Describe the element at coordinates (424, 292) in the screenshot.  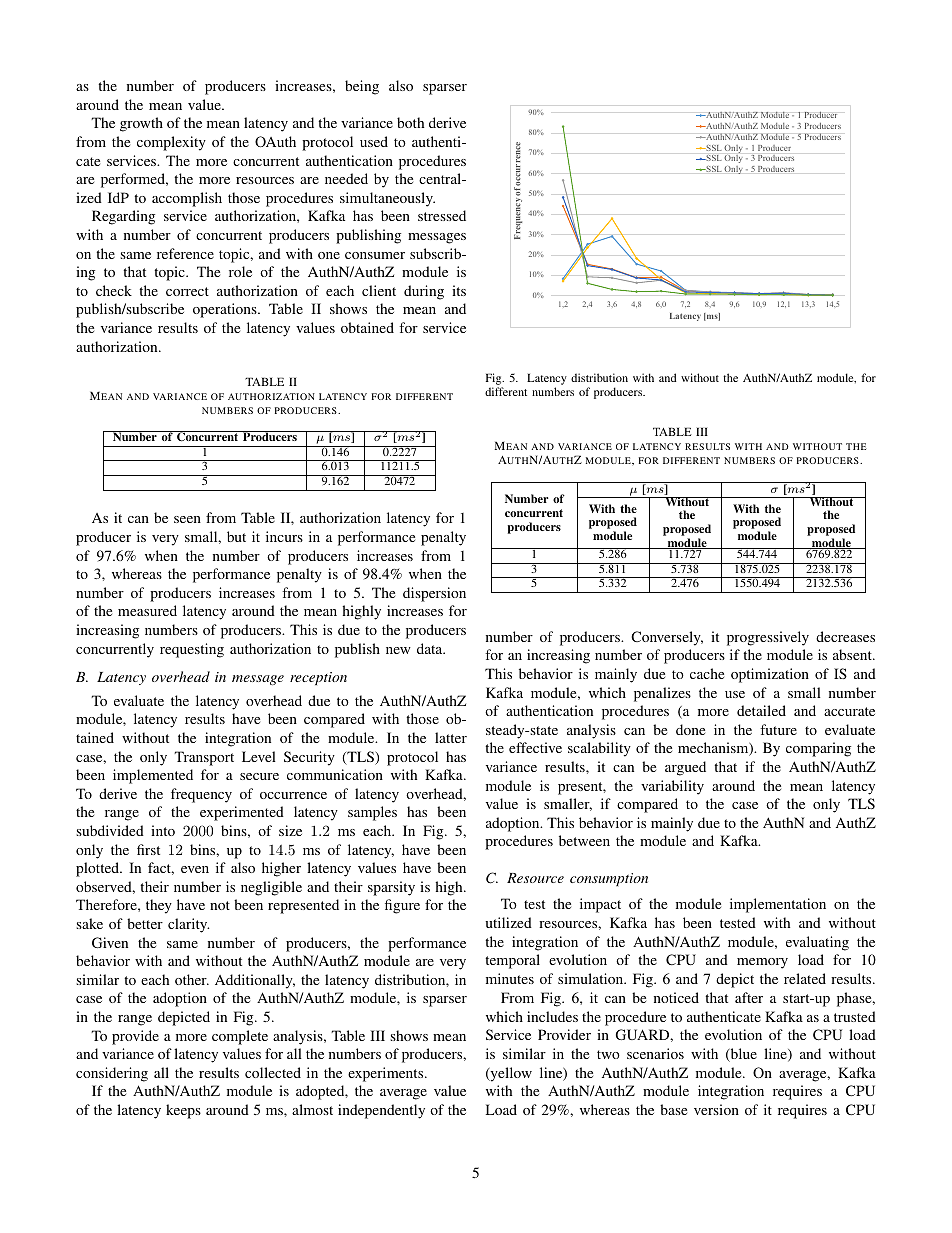
I see `during` at that location.
